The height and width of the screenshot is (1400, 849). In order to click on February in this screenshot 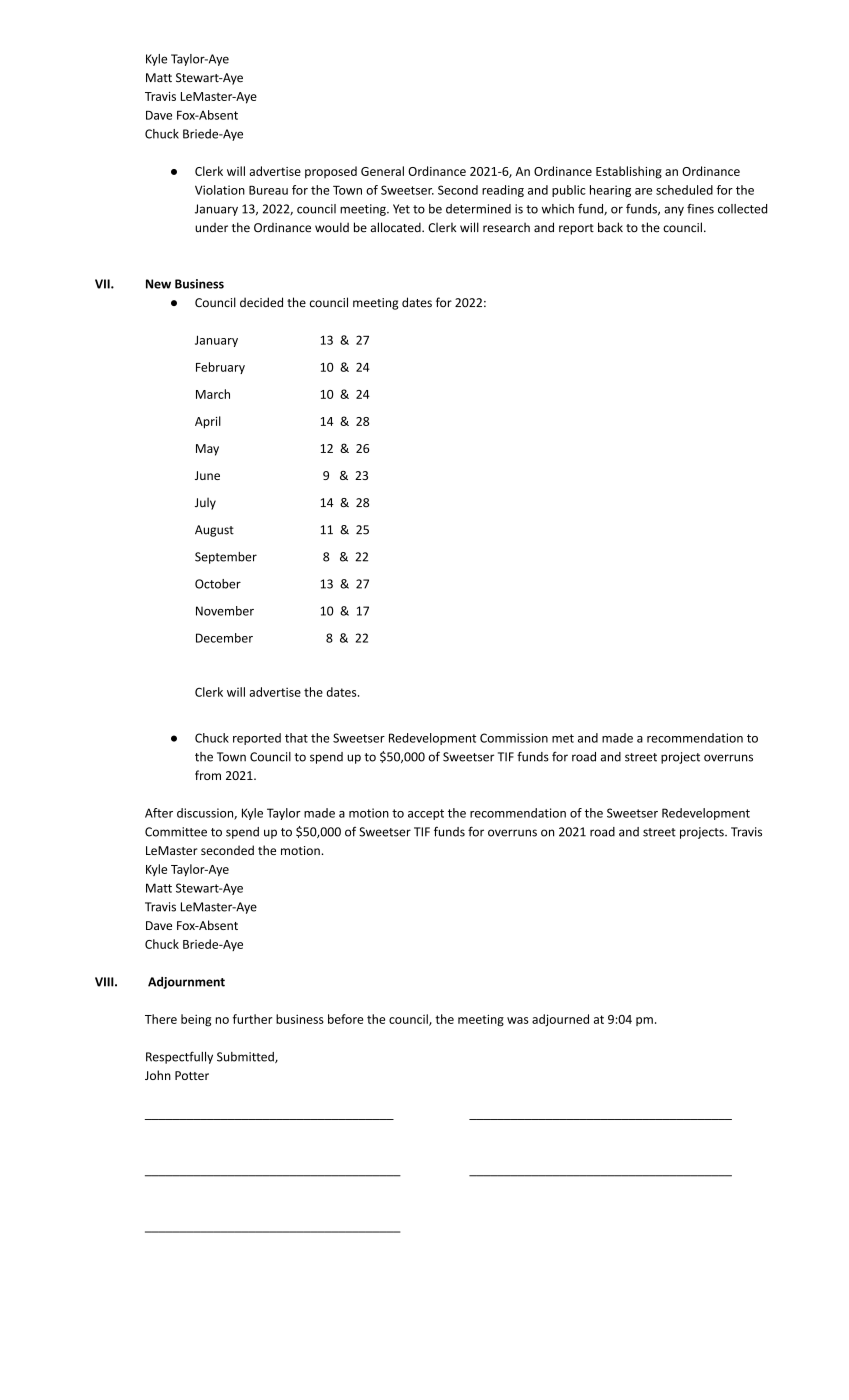, I will do `click(220, 368)`.
